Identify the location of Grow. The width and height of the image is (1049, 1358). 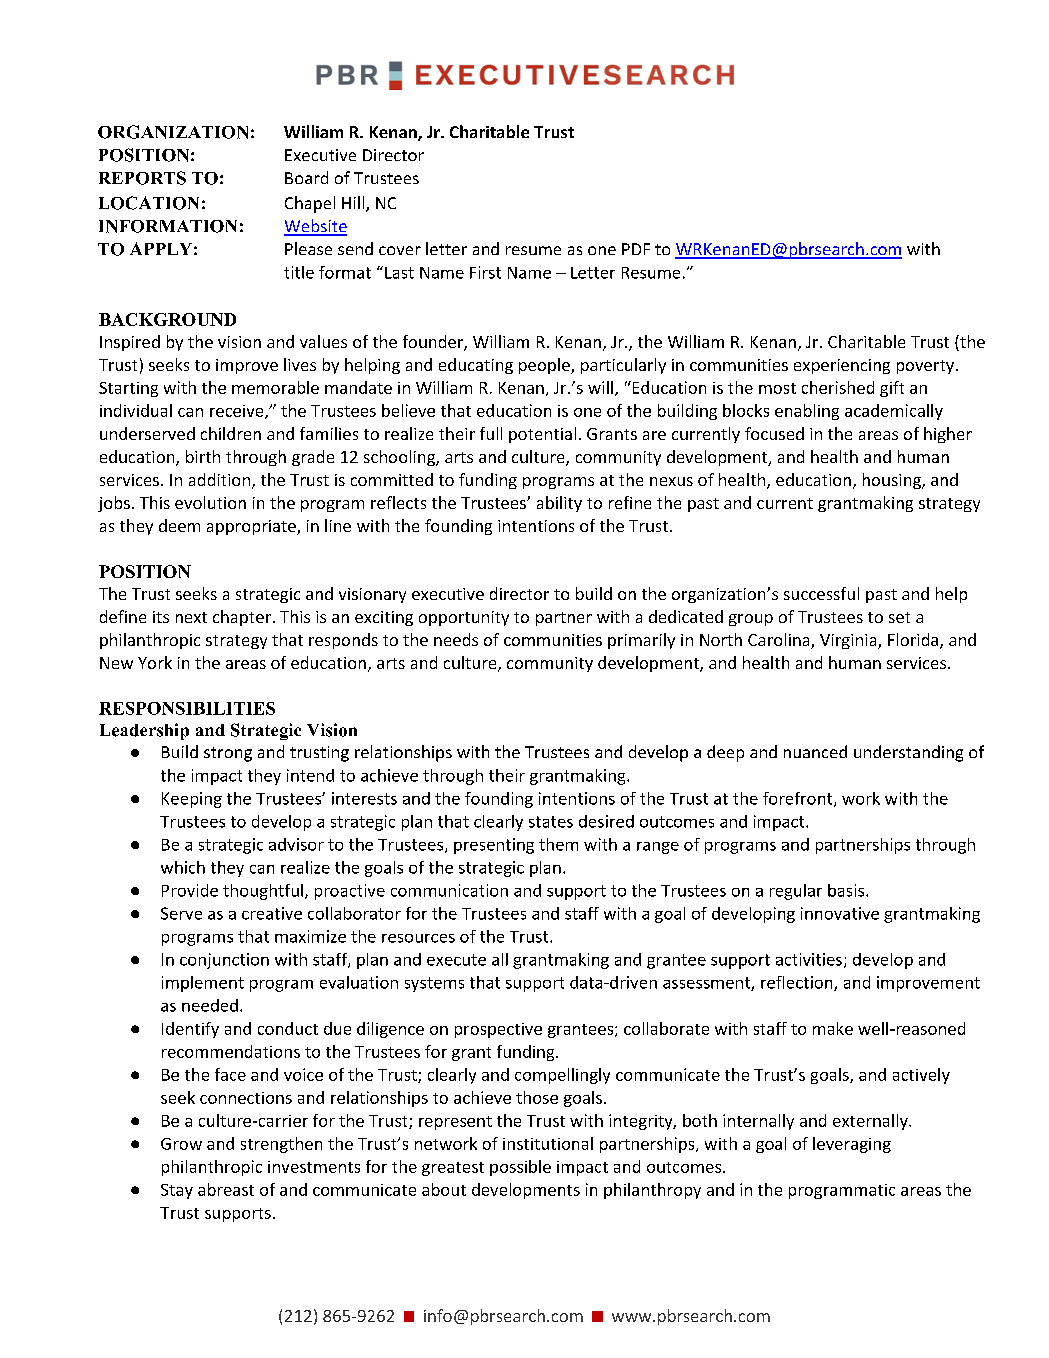
(181, 1144).
